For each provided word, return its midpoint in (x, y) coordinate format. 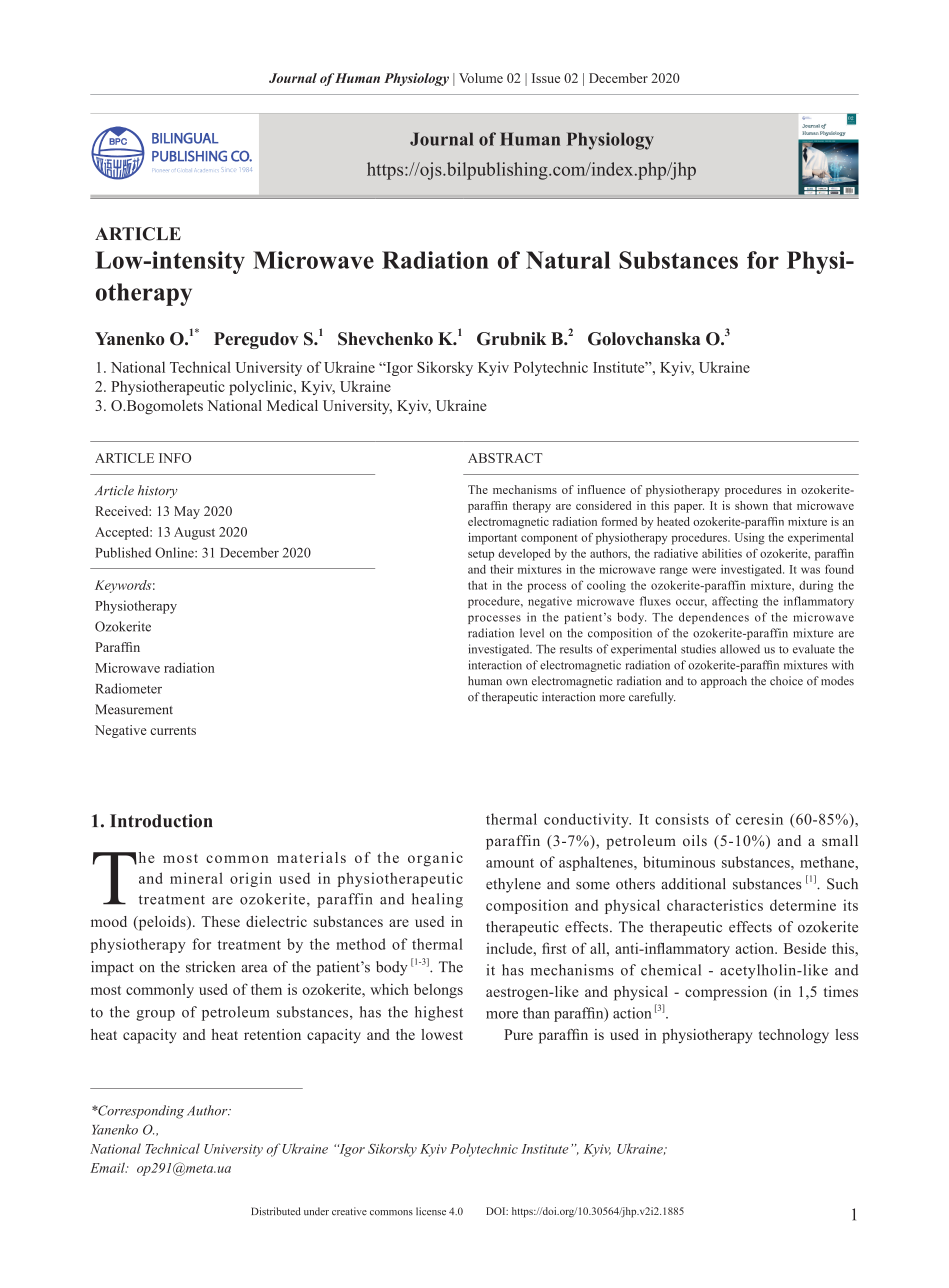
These (221, 921)
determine (803, 905)
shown (751, 505)
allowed (740, 649)
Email (108, 1168)
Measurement (134, 709)
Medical (292, 405)
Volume (481, 78)
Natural (568, 260)
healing (437, 900)
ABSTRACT (505, 458)
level (532, 633)
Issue (546, 78)
